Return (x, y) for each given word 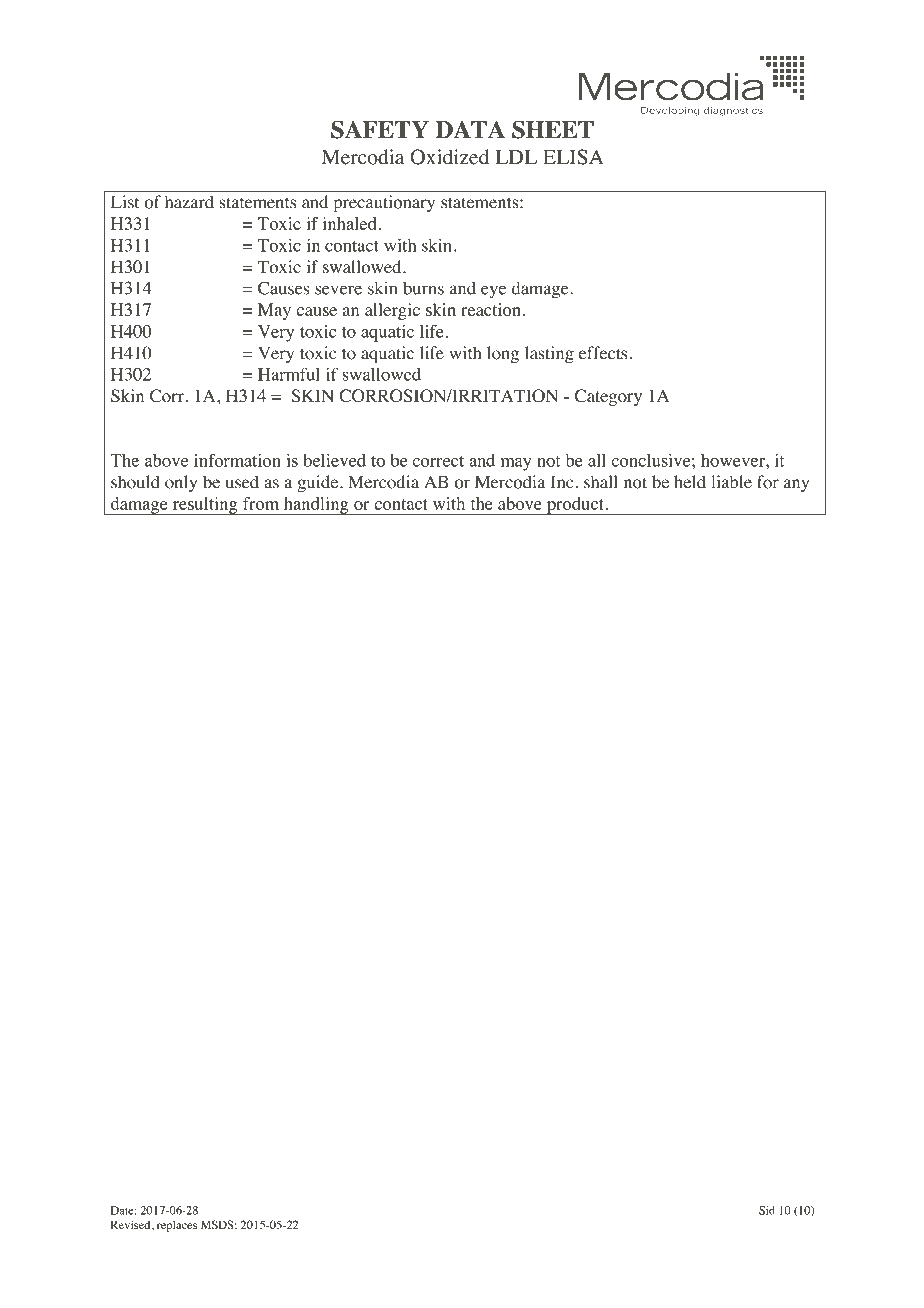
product (575, 506)
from (261, 503)
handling (316, 506)
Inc (562, 482)
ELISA (573, 157)
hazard (189, 202)
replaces (177, 1226)
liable (731, 482)
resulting (205, 506)
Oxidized (449, 157)
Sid (767, 1210)
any (796, 485)
